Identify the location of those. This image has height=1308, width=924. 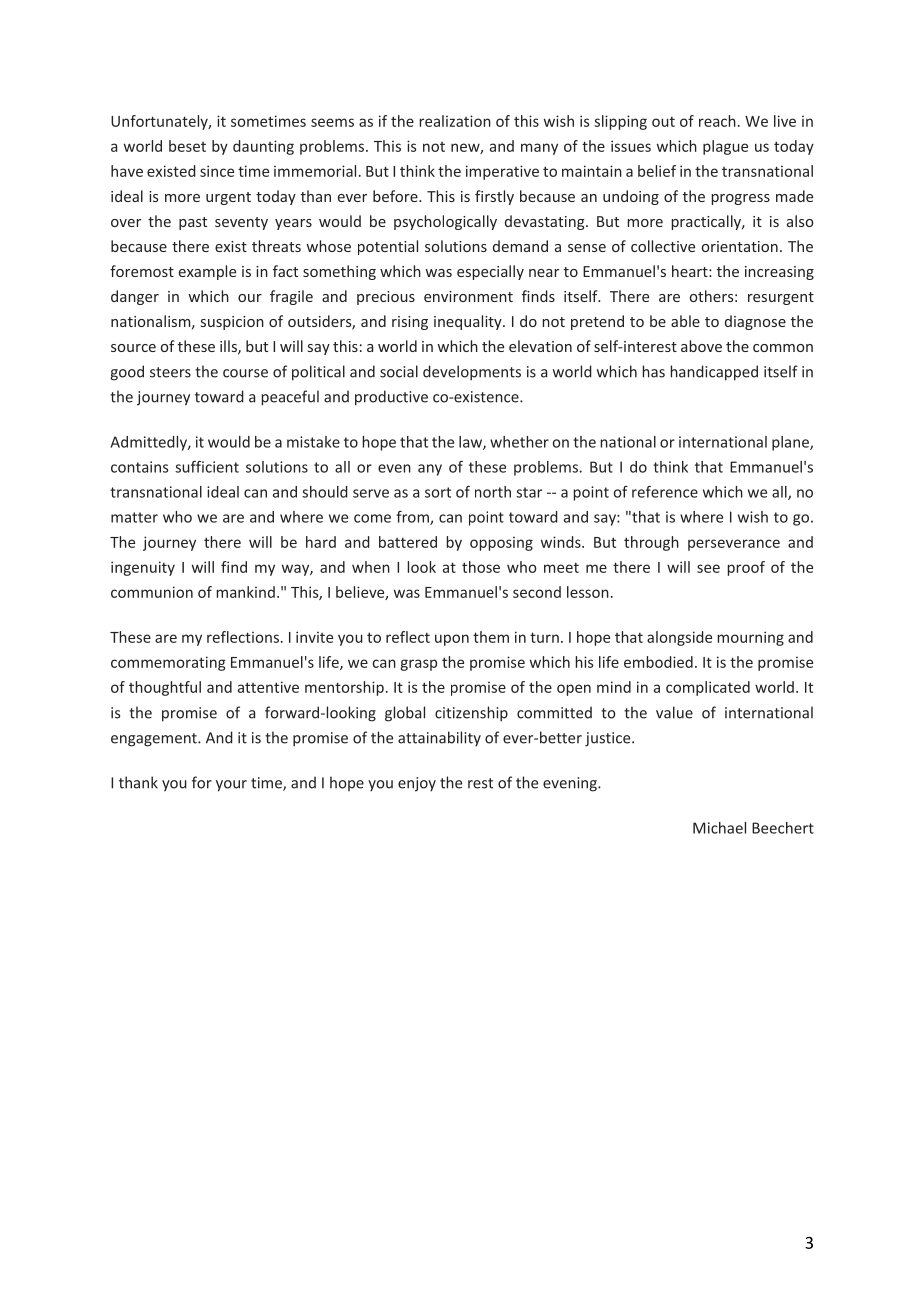
(481, 567).
